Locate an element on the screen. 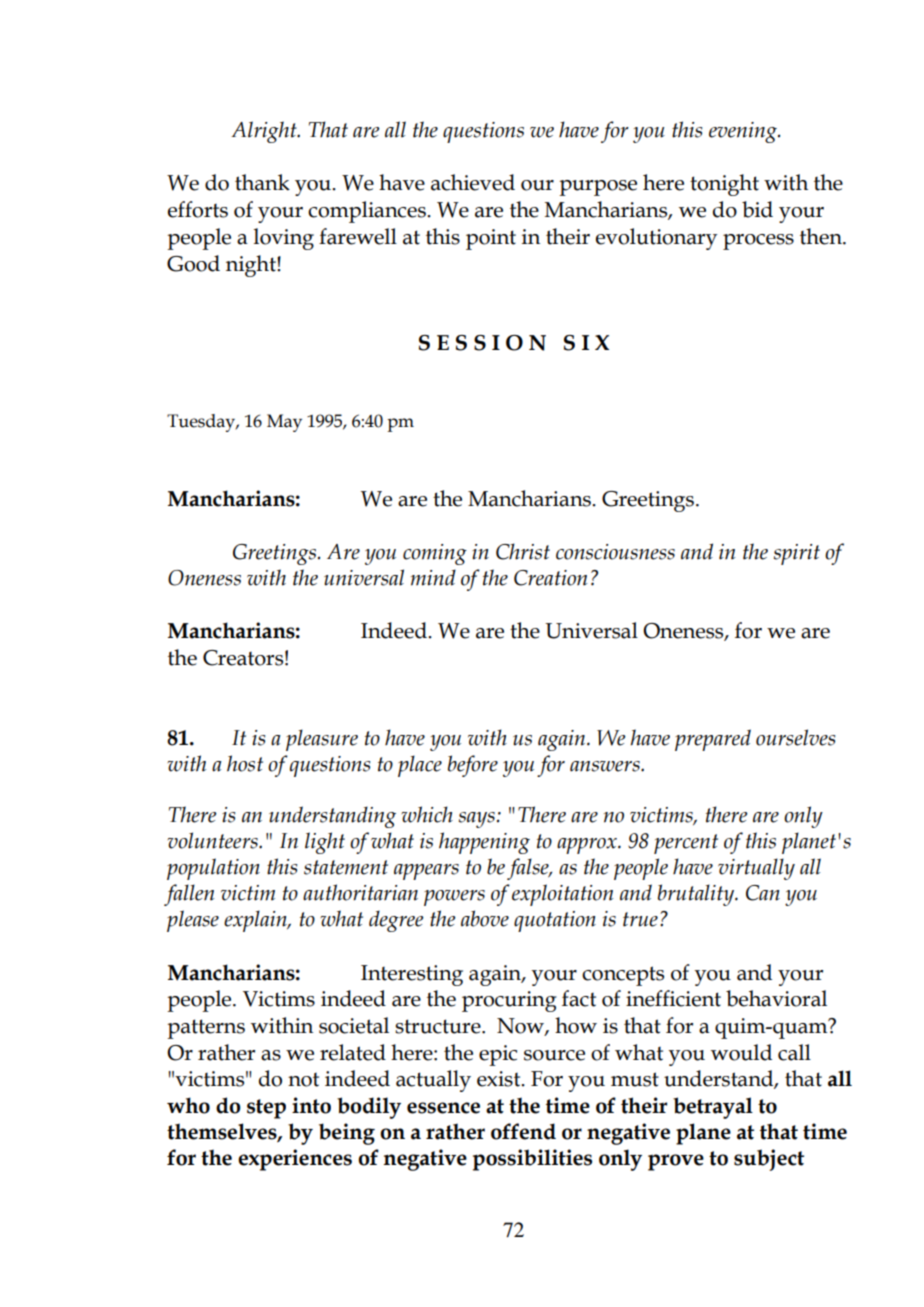 Image resolution: width=924 pixels, height=1307 pixels. pleasure is located at coordinates (322, 740).
